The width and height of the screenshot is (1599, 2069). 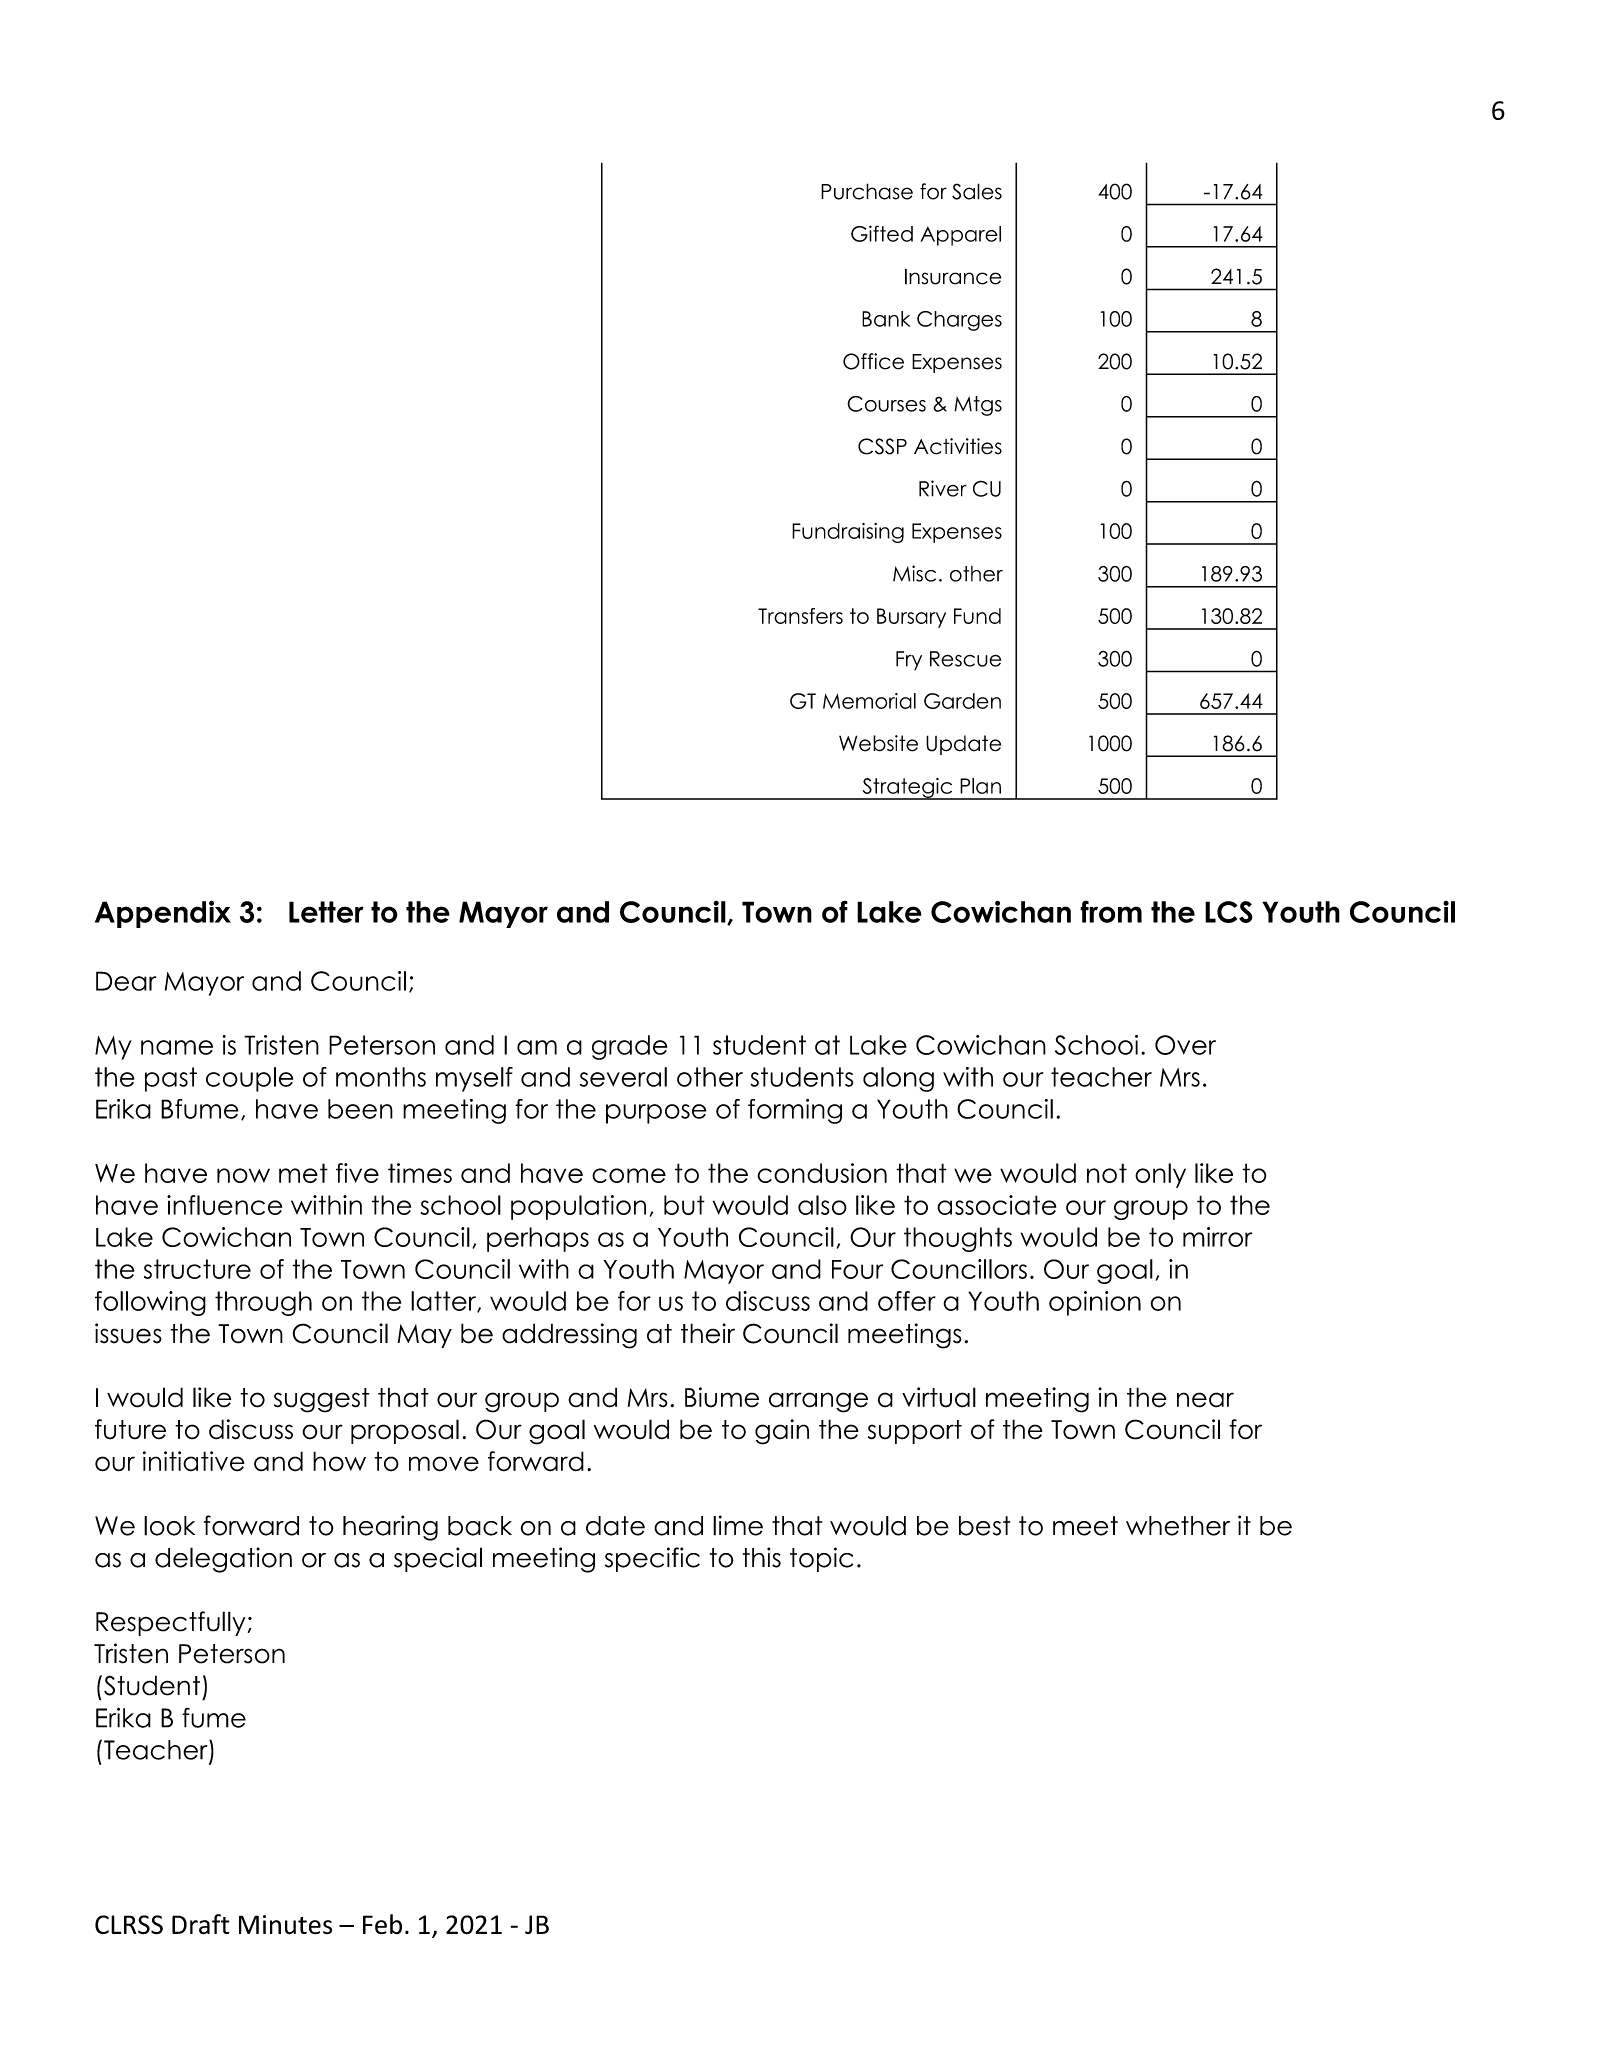 What do you see at coordinates (1178, 1526) in the screenshot?
I see `whether` at bounding box center [1178, 1526].
